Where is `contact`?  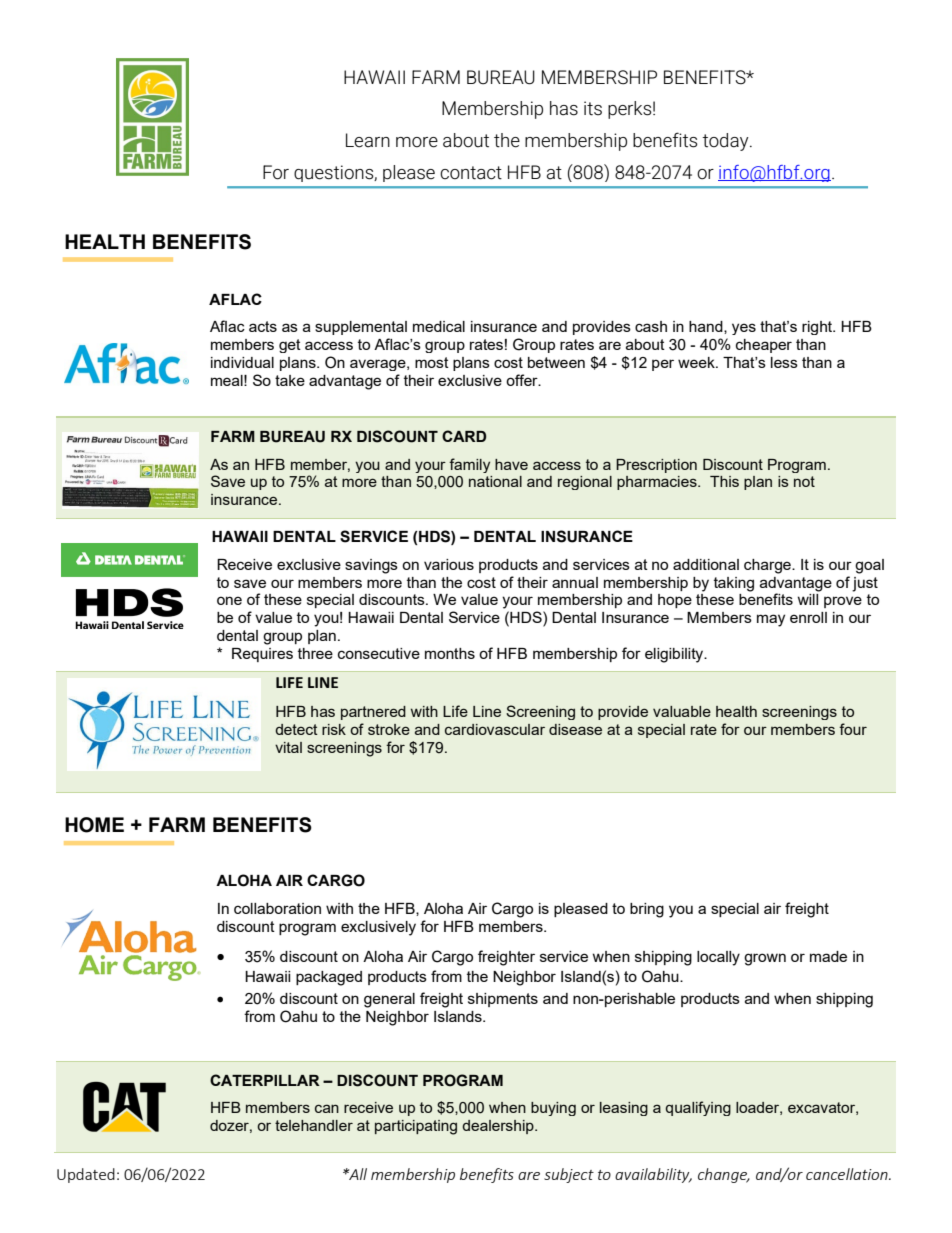 contact is located at coordinates (471, 173).
